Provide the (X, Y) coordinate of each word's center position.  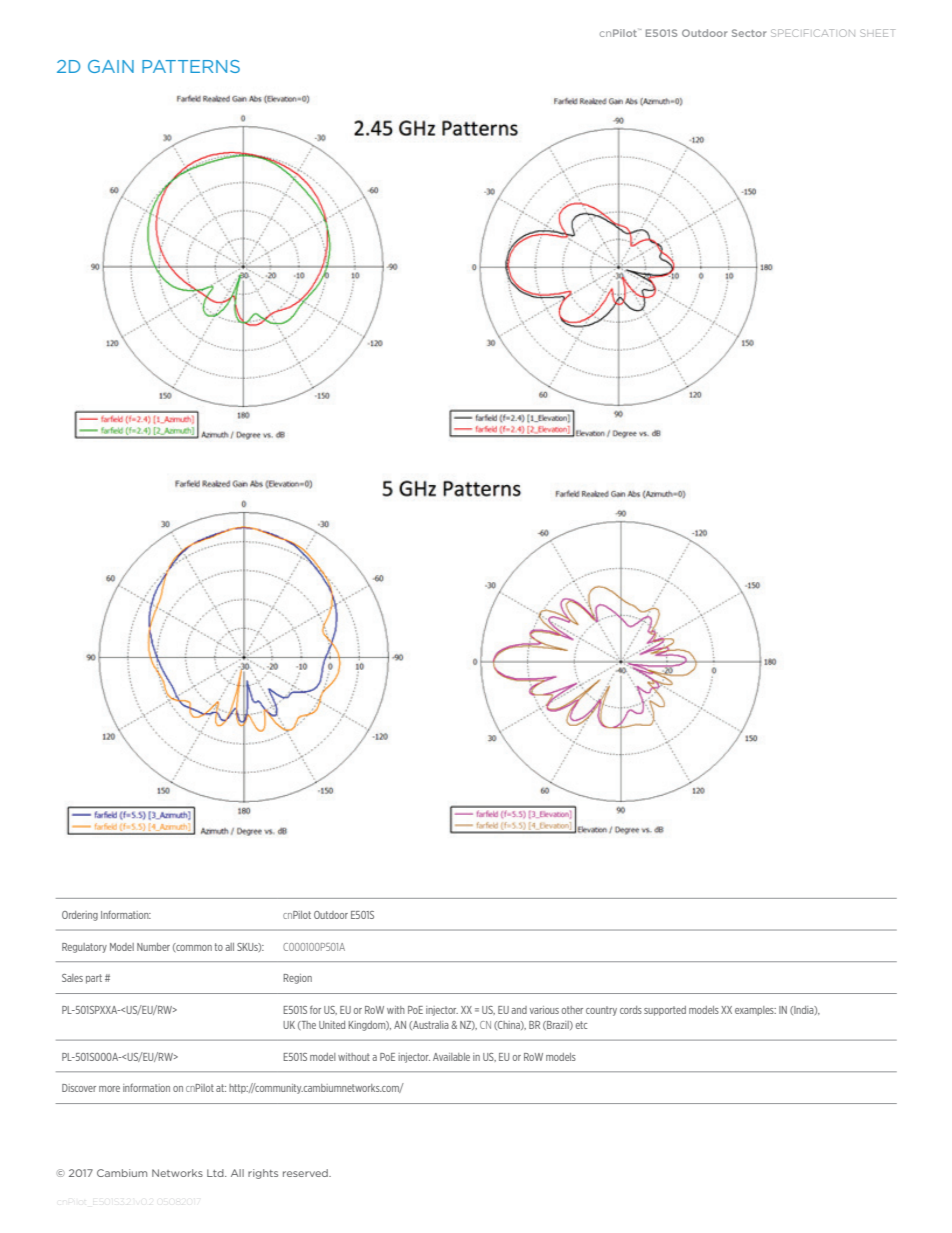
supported (665, 1011)
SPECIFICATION (813, 33)
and (519, 1010)
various (544, 1010)
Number (153, 947)
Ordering (80, 916)
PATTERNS (191, 66)
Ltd (216, 1173)
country (601, 1011)
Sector (749, 33)
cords (631, 1010)
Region (297, 979)
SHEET (877, 33)
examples (755, 1011)
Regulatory (84, 948)
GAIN (111, 66)
